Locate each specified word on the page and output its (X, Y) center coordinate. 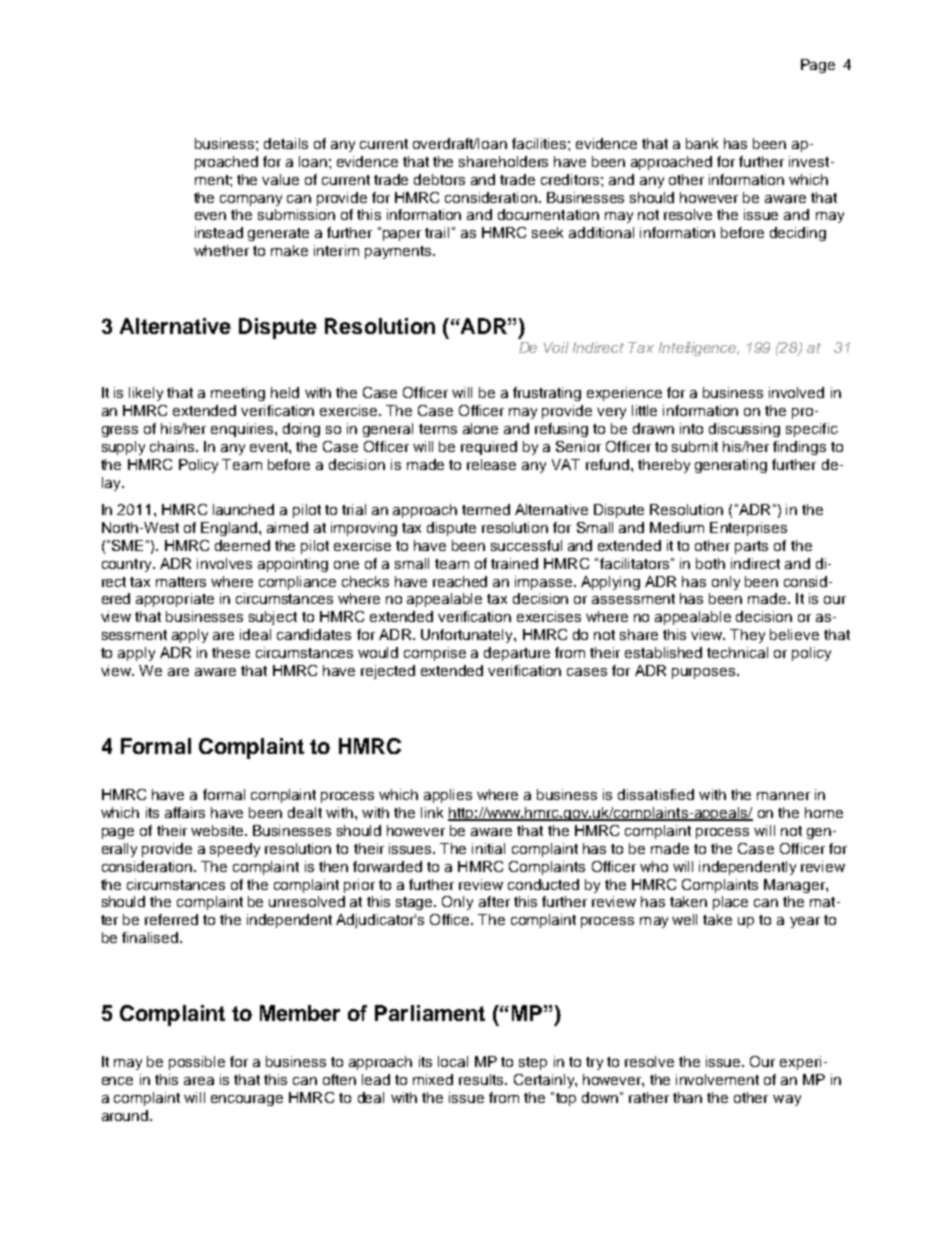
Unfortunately (468, 636)
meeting (238, 394)
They (747, 636)
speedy (235, 850)
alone (480, 428)
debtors (439, 179)
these (231, 652)
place (730, 903)
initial (488, 848)
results (482, 1079)
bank (702, 143)
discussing (744, 430)
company (251, 200)
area (199, 1081)
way (787, 1100)
